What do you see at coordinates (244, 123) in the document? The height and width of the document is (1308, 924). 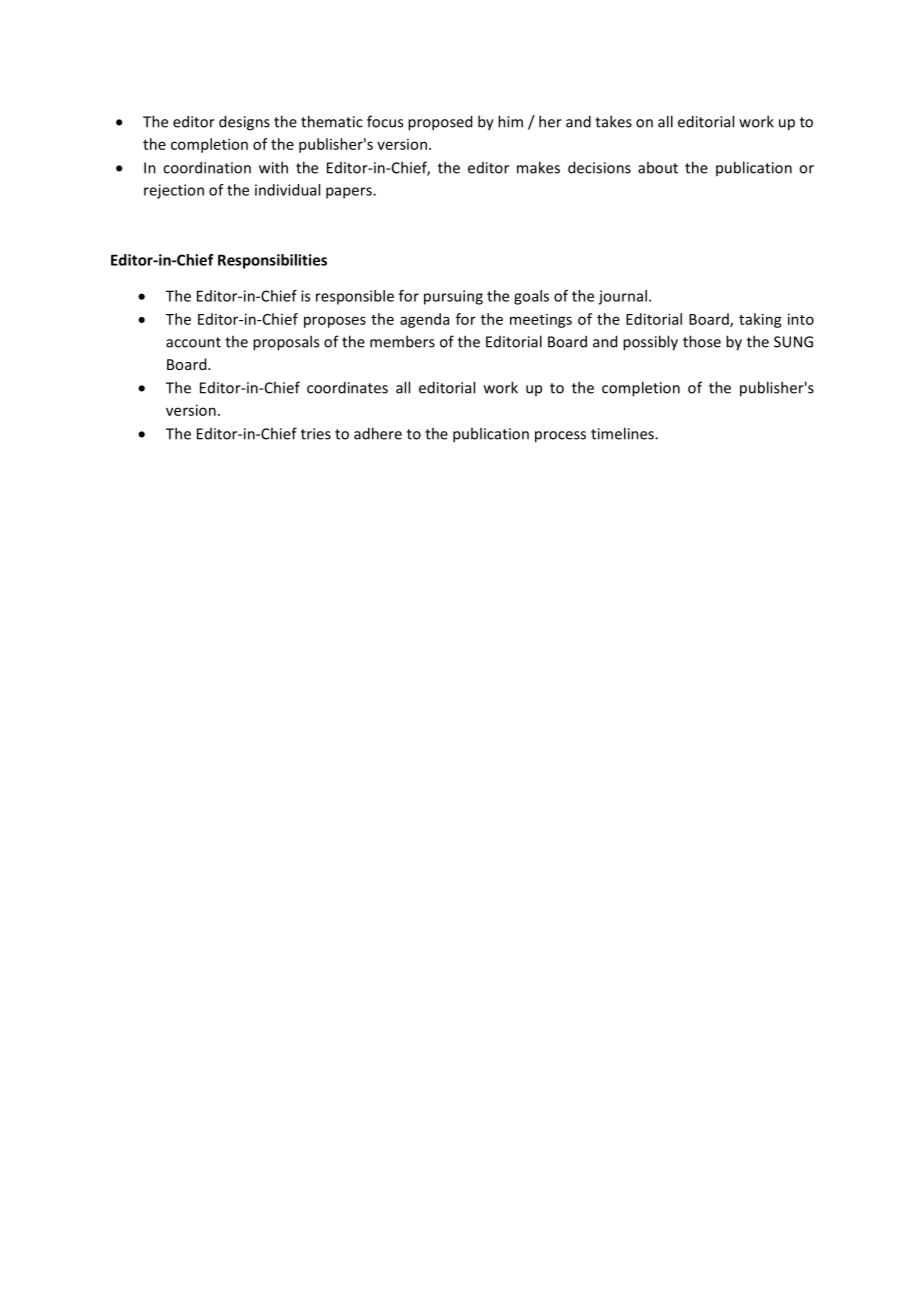 I see `designs` at bounding box center [244, 123].
